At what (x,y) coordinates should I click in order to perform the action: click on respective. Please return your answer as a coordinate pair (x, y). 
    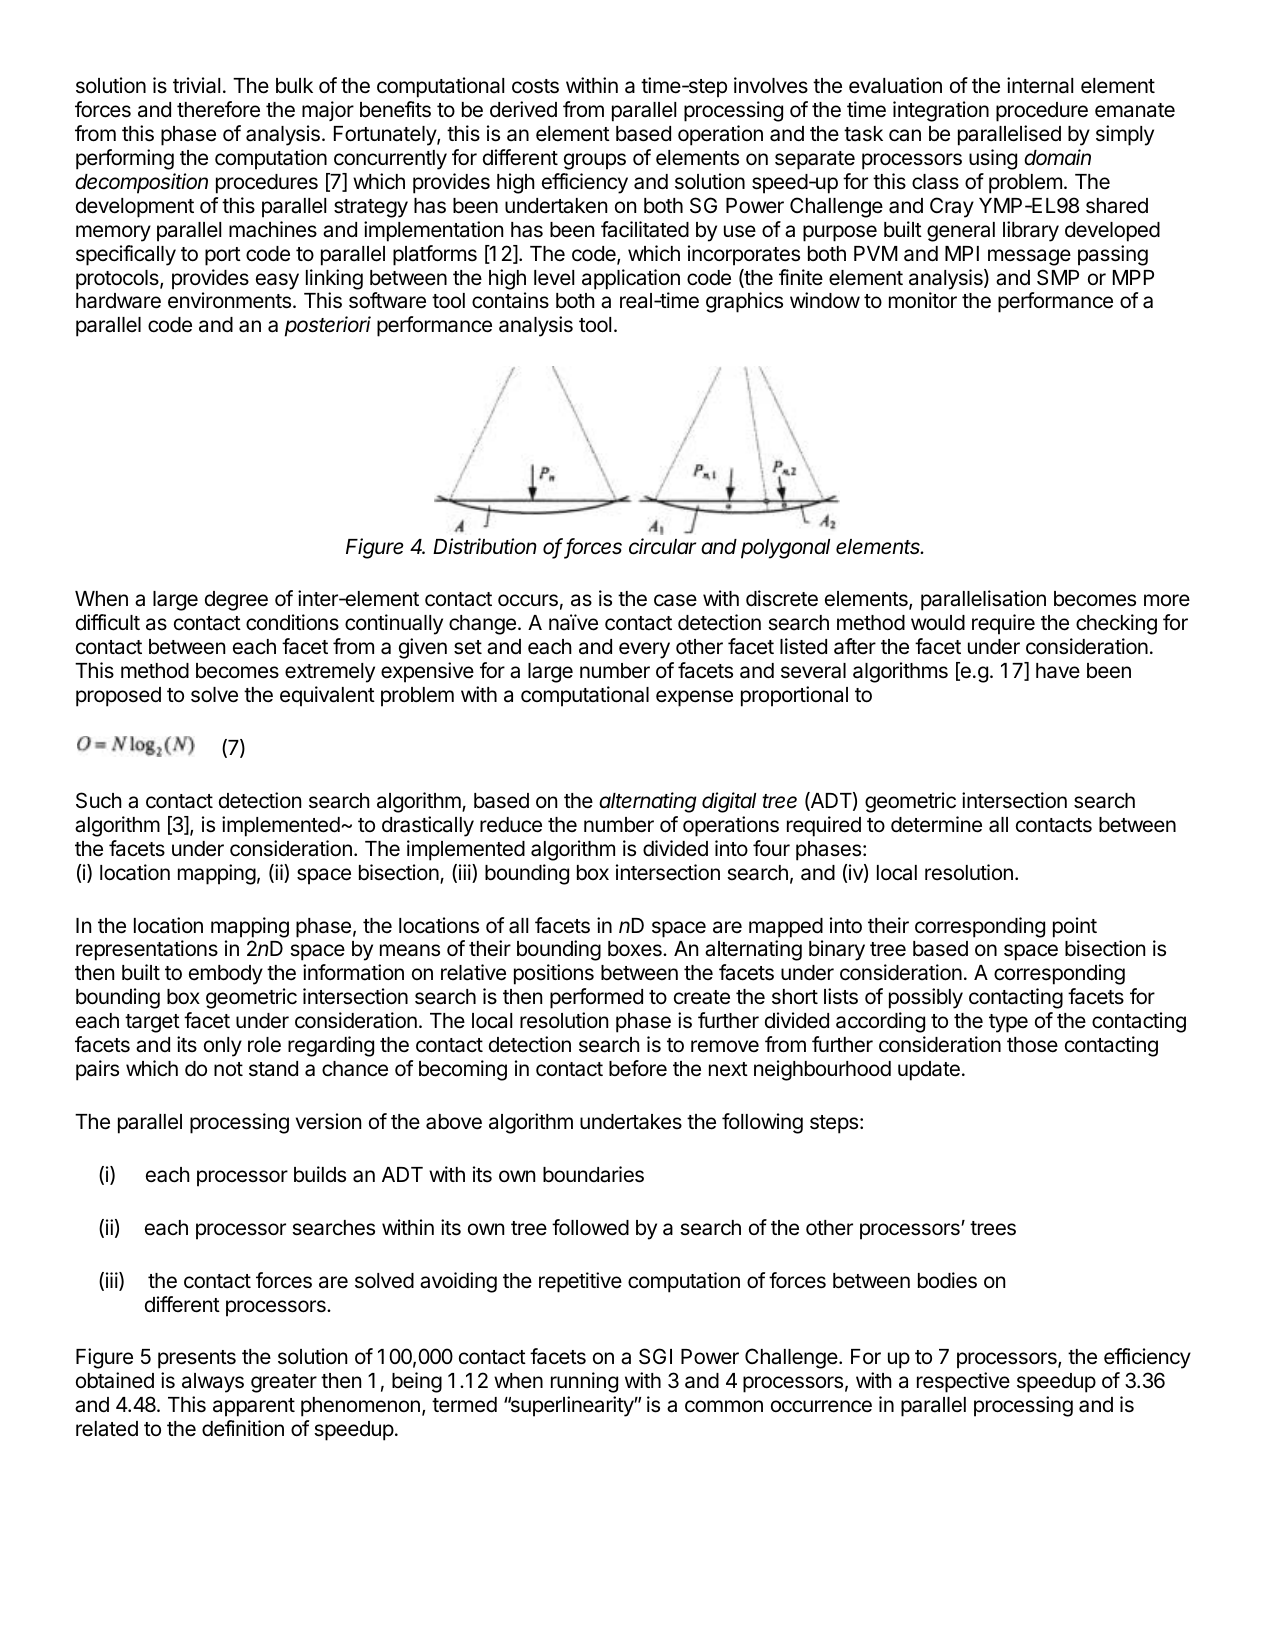
    Looking at the image, I should click on (963, 1382).
